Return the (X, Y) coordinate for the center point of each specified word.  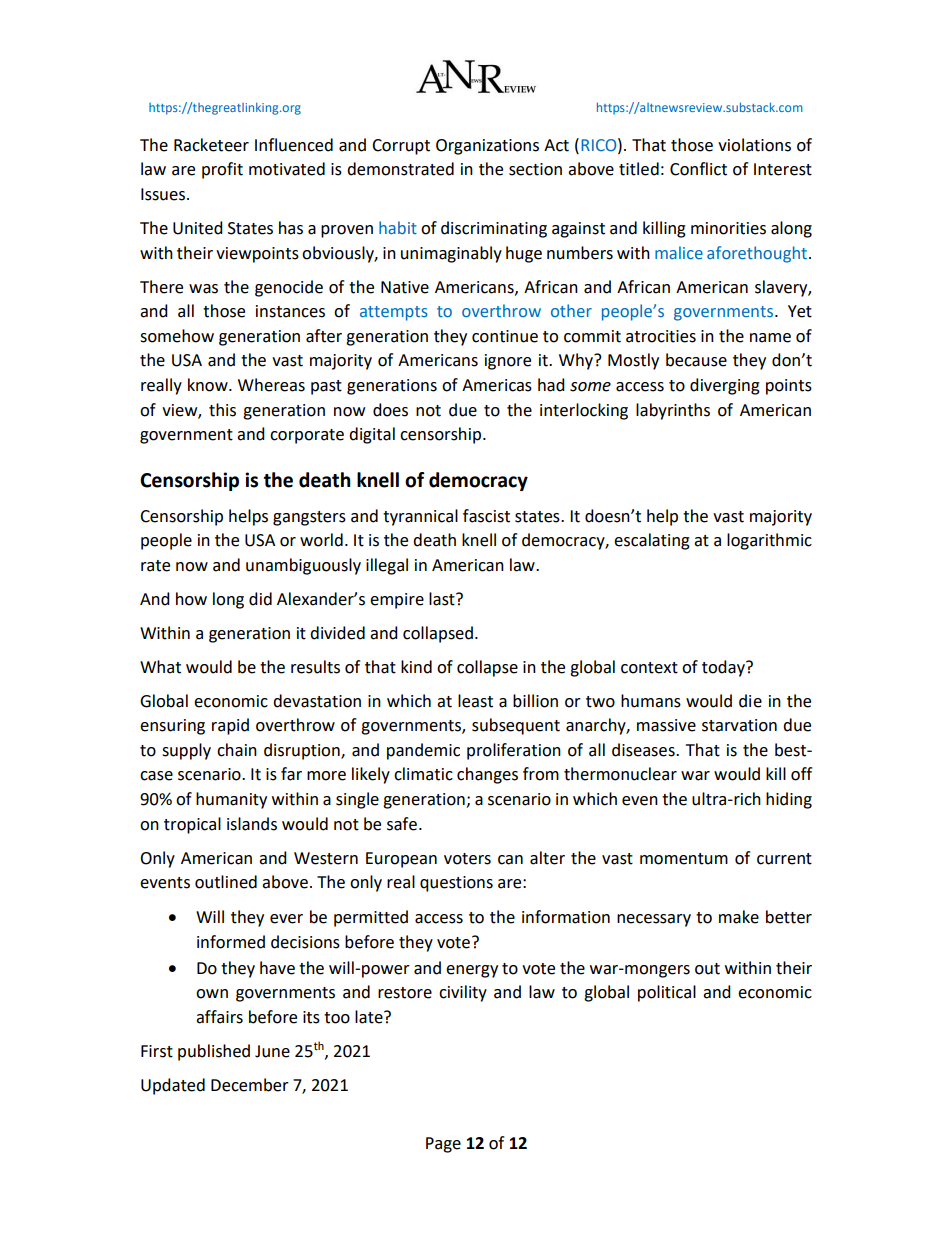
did (260, 599)
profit (222, 170)
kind (416, 667)
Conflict (698, 169)
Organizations (487, 147)
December (250, 1085)
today (724, 668)
